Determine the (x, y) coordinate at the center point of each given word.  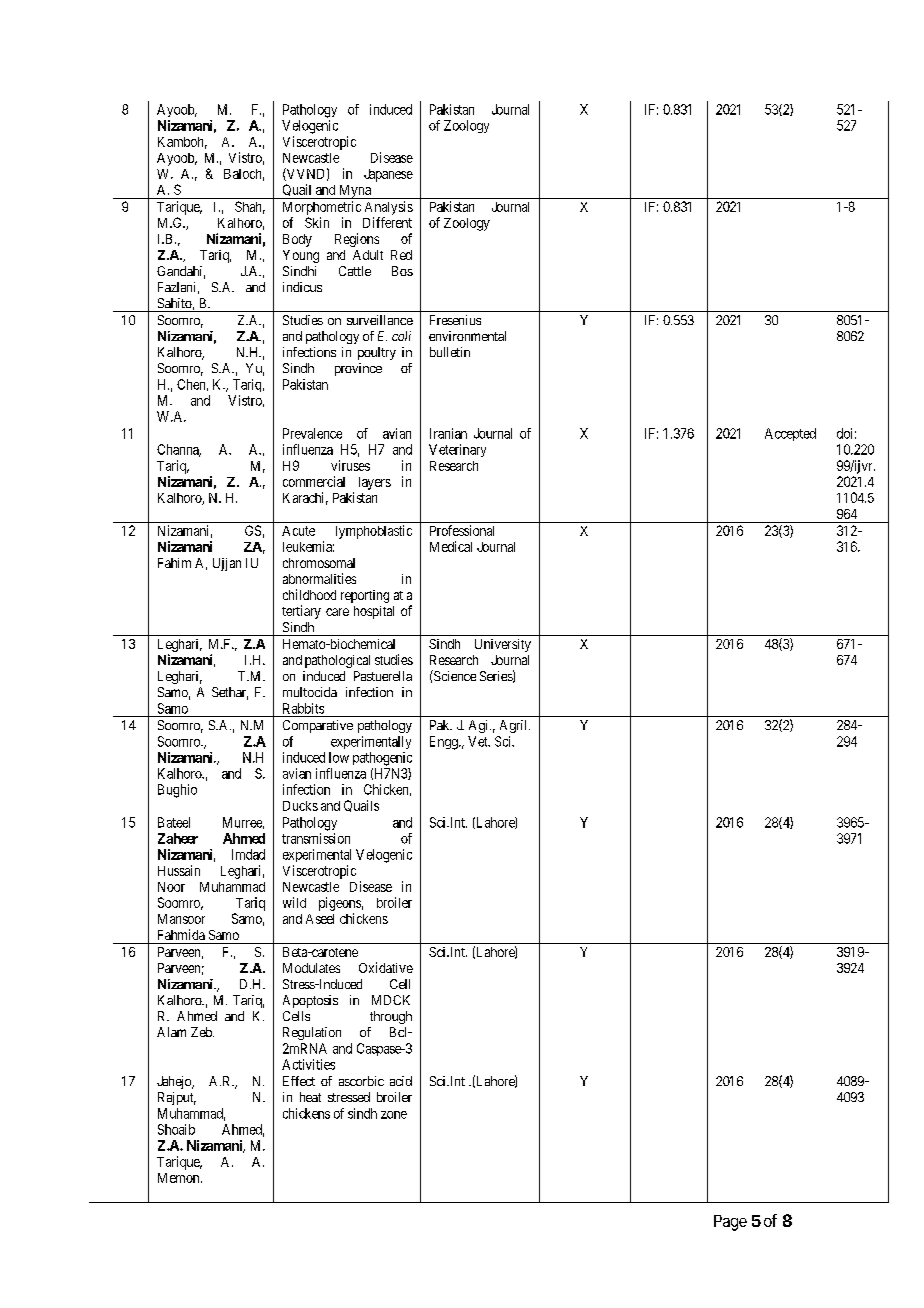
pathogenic (382, 759)
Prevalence (312, 433)
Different (387, 222)
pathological (337, 661)
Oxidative (386, 967)
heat (310, 1097)
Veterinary (457, 450)
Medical (451, 546)
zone (394, 1115)
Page (730, 1223)
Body (297, 240)
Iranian (448, 433)
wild (294, 902)
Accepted (790, 434)
